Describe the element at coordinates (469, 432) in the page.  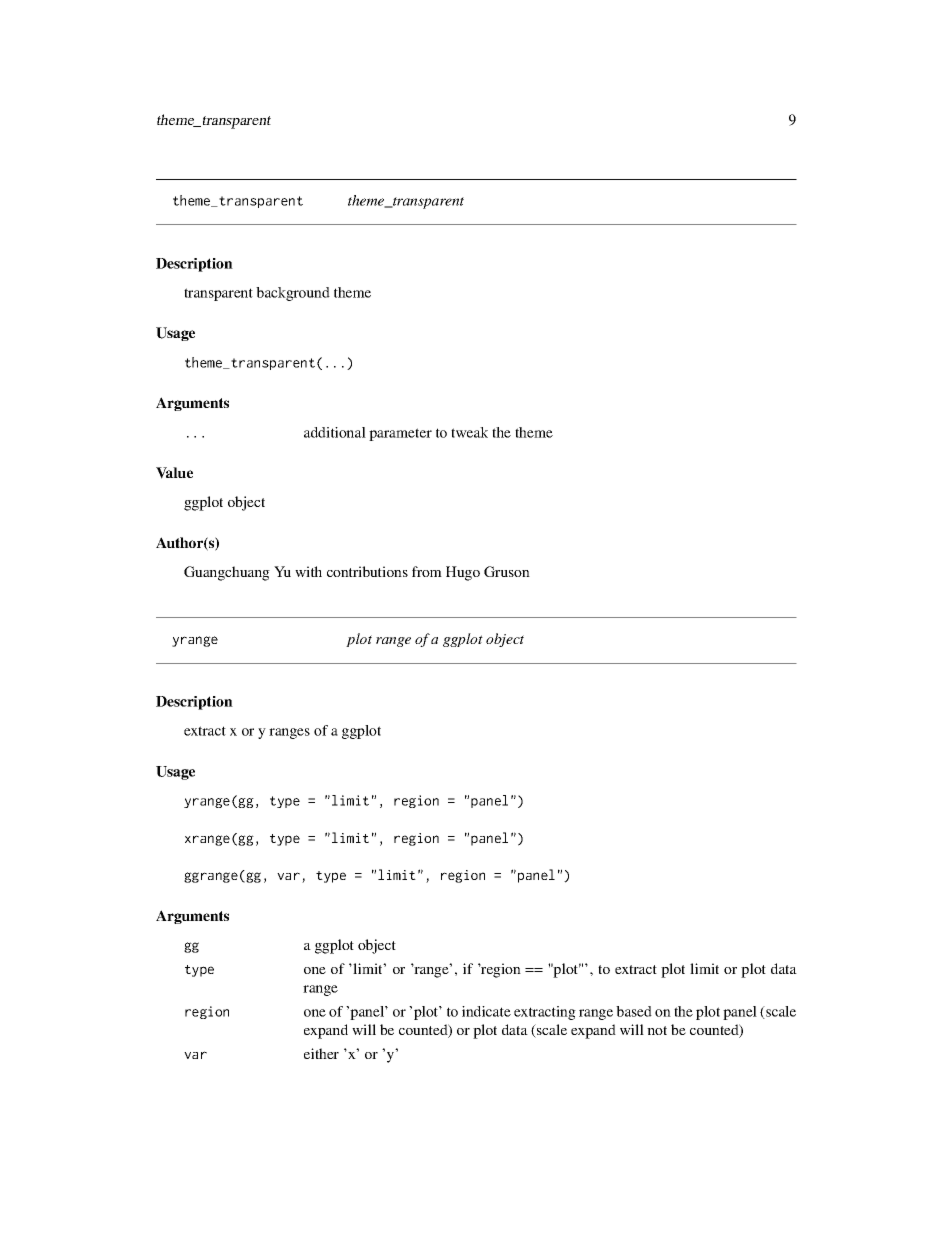
I see `tweak` at that location.
